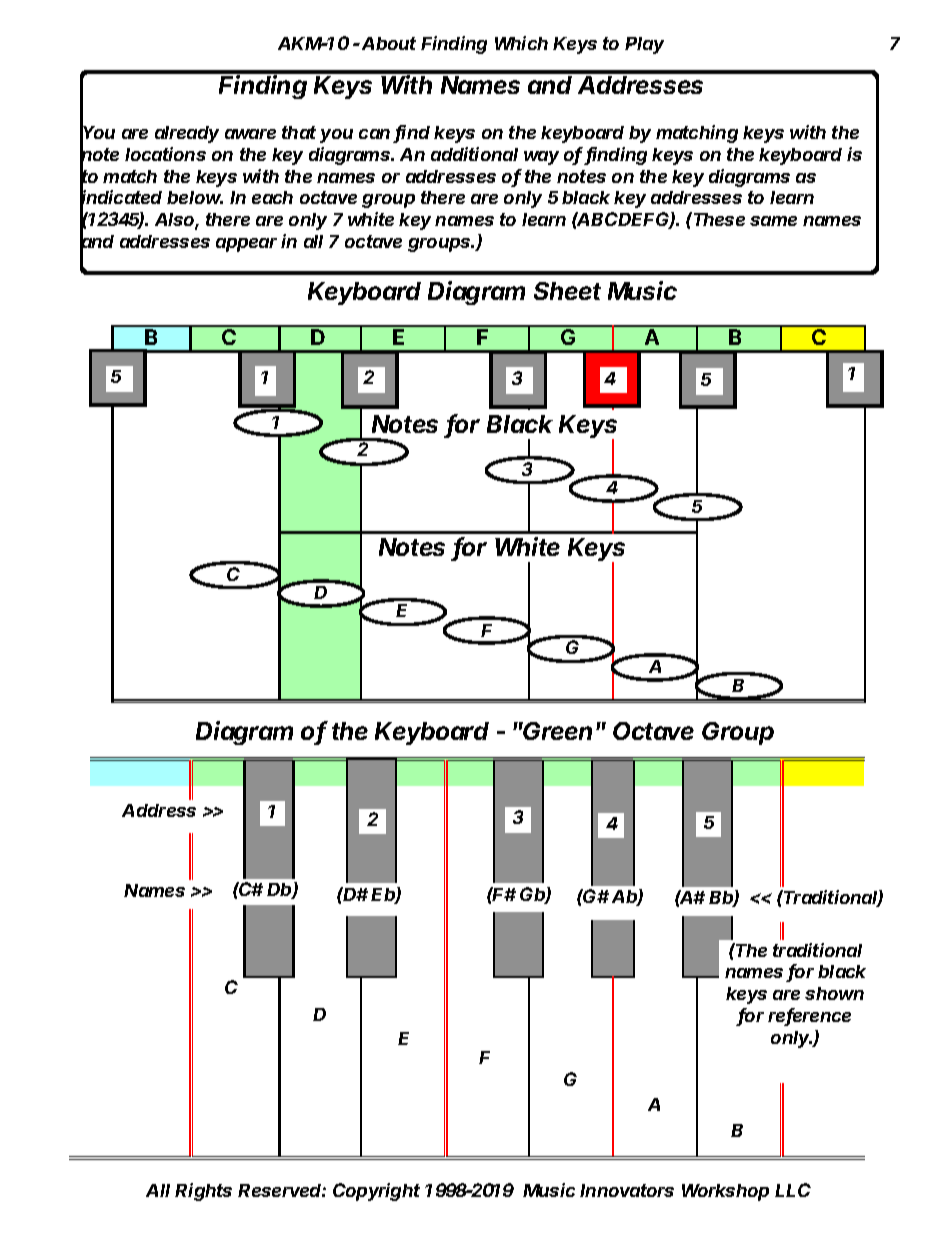 This screenshot has width=952, height=1233. I want to click on Play, so click(644, 45).
